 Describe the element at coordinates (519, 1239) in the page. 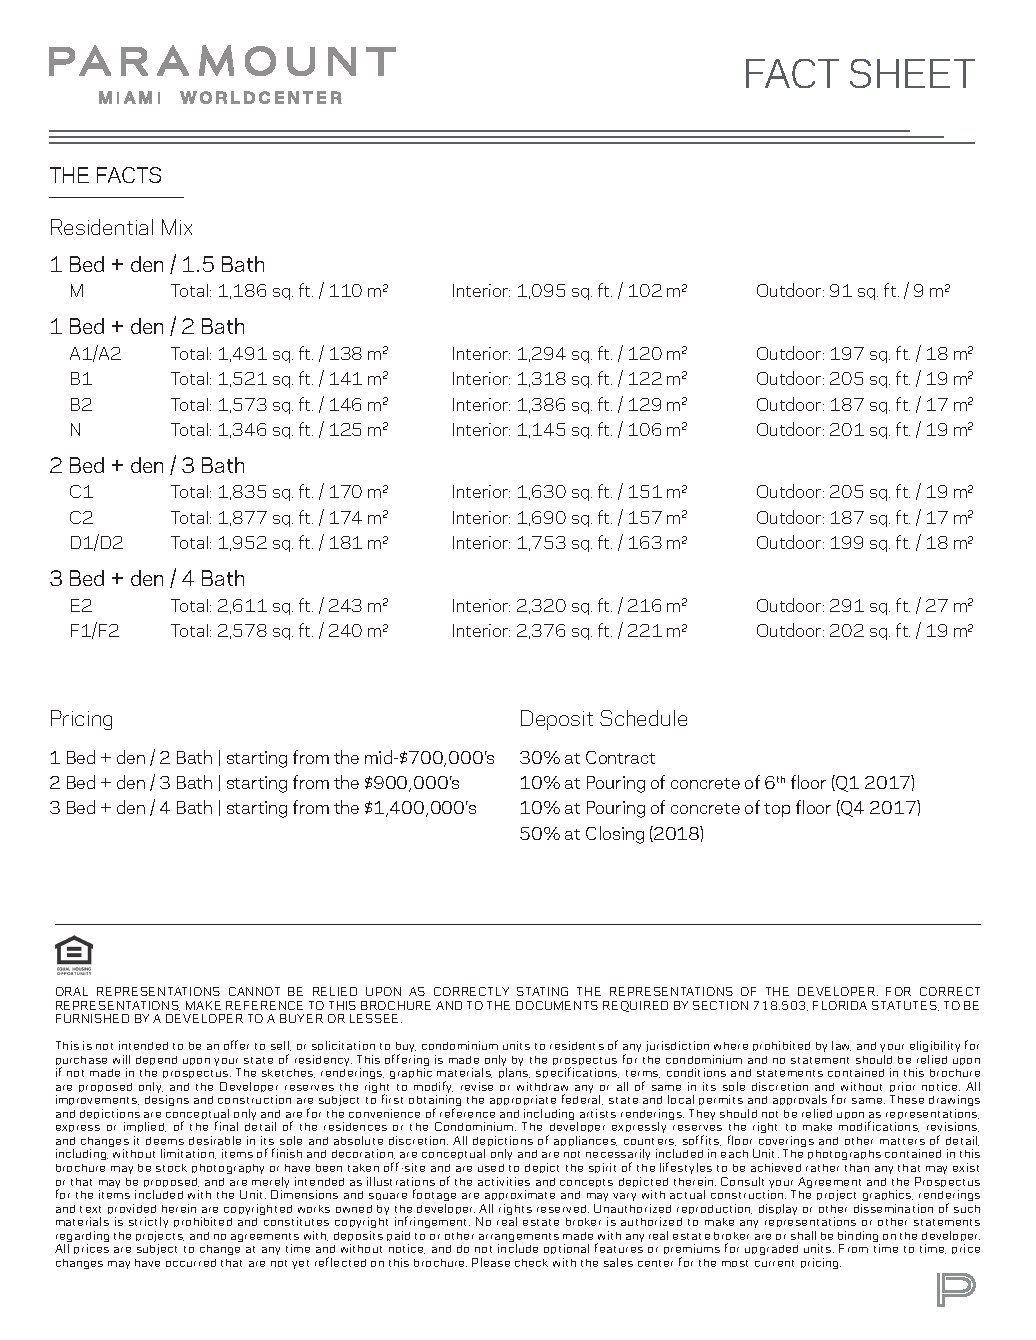

I see `arrangements` at that location.
